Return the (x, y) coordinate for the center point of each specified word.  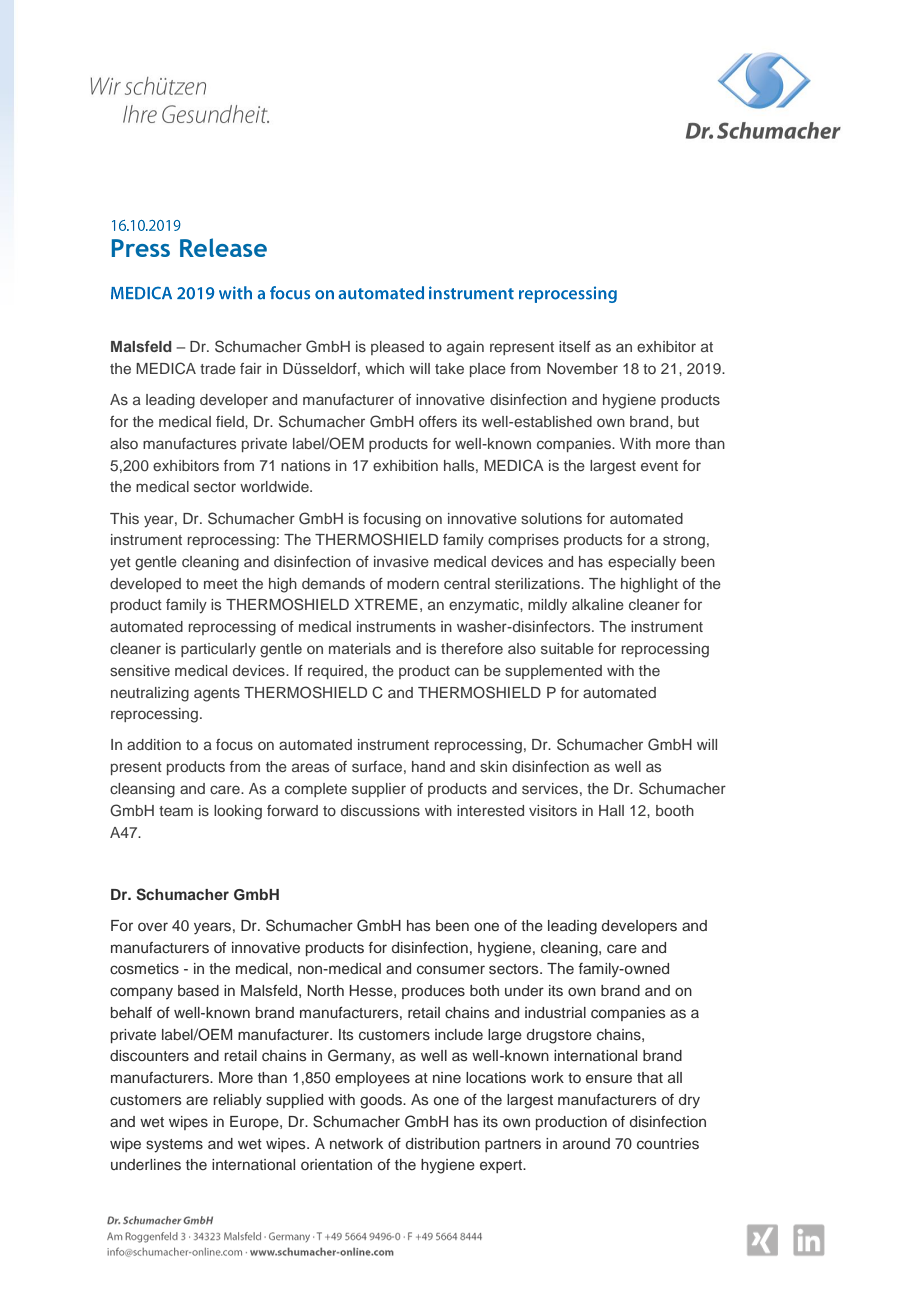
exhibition (405, 465)
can (467, 671)
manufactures (189, 443)
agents (217, 695)
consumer (451, 969)
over (153, 926)
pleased (397, 348)
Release (223, 247)
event (659, 466)
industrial (555, 1013)
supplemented (553, 672)
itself (575, 346)
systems (174, 1146)
